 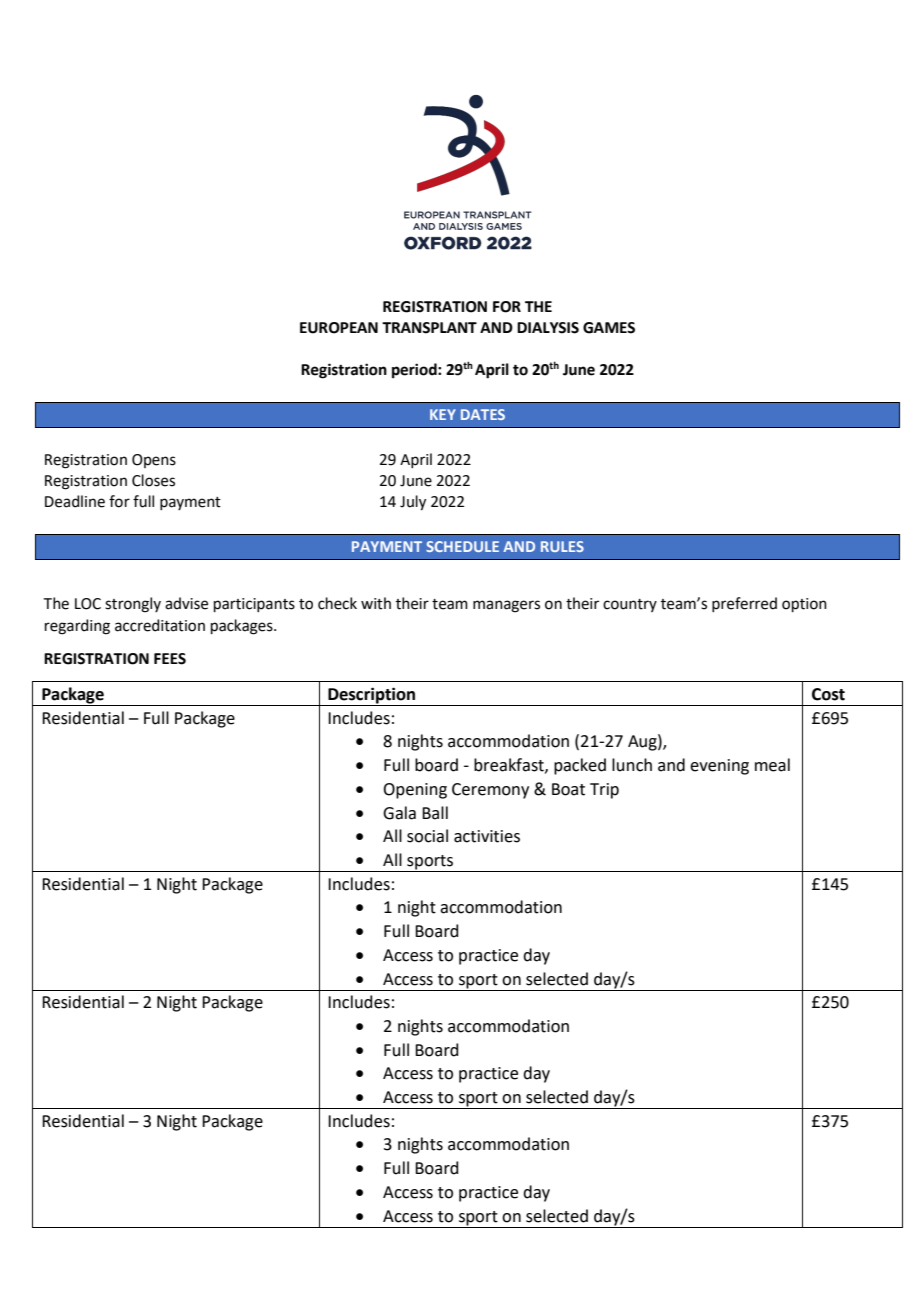 What do you see at coordinates (413, 503) in the image?
I see `July` at bounding box center [413, 503].
